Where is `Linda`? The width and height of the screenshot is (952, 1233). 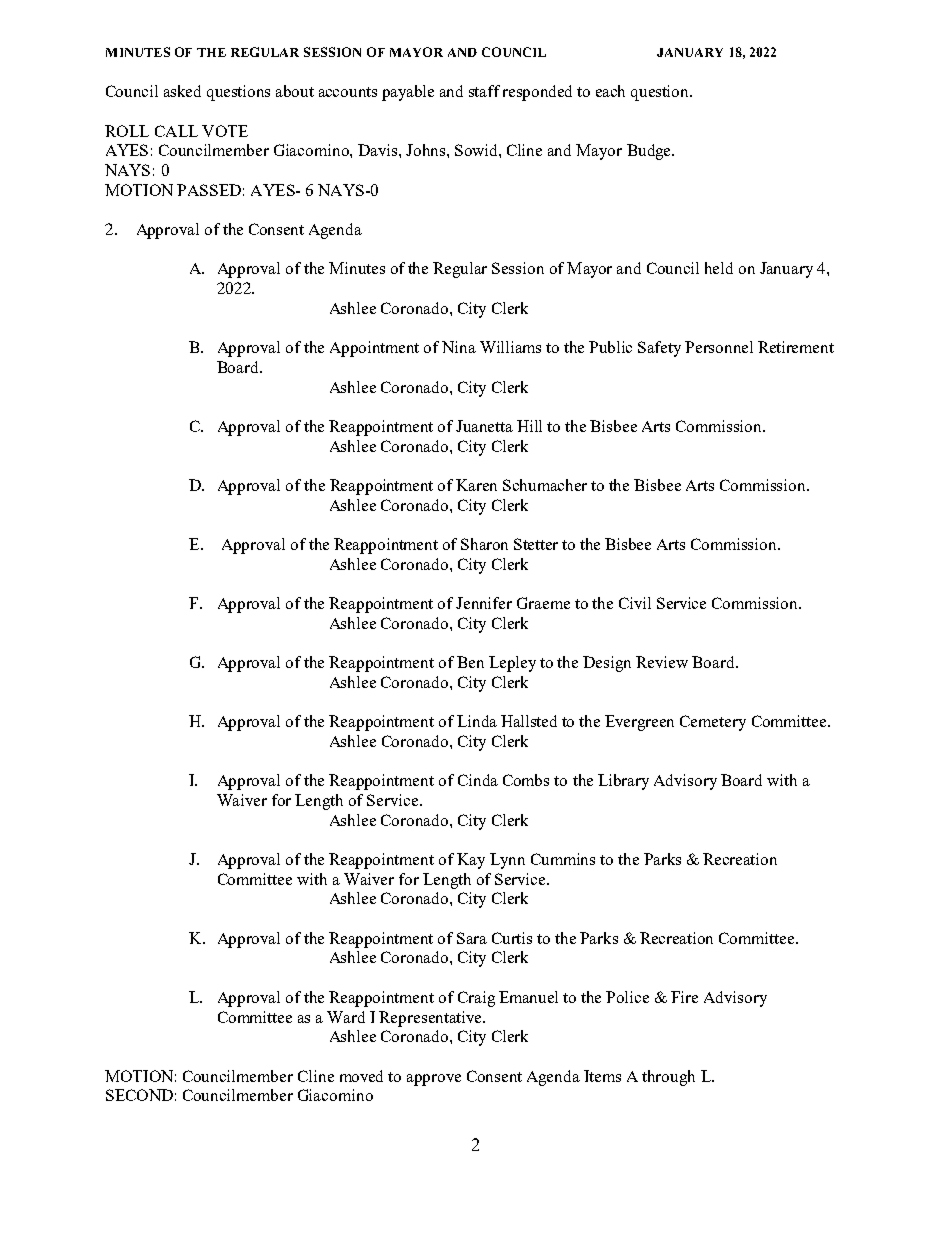 Linda is located at coordinates (477, 721).
